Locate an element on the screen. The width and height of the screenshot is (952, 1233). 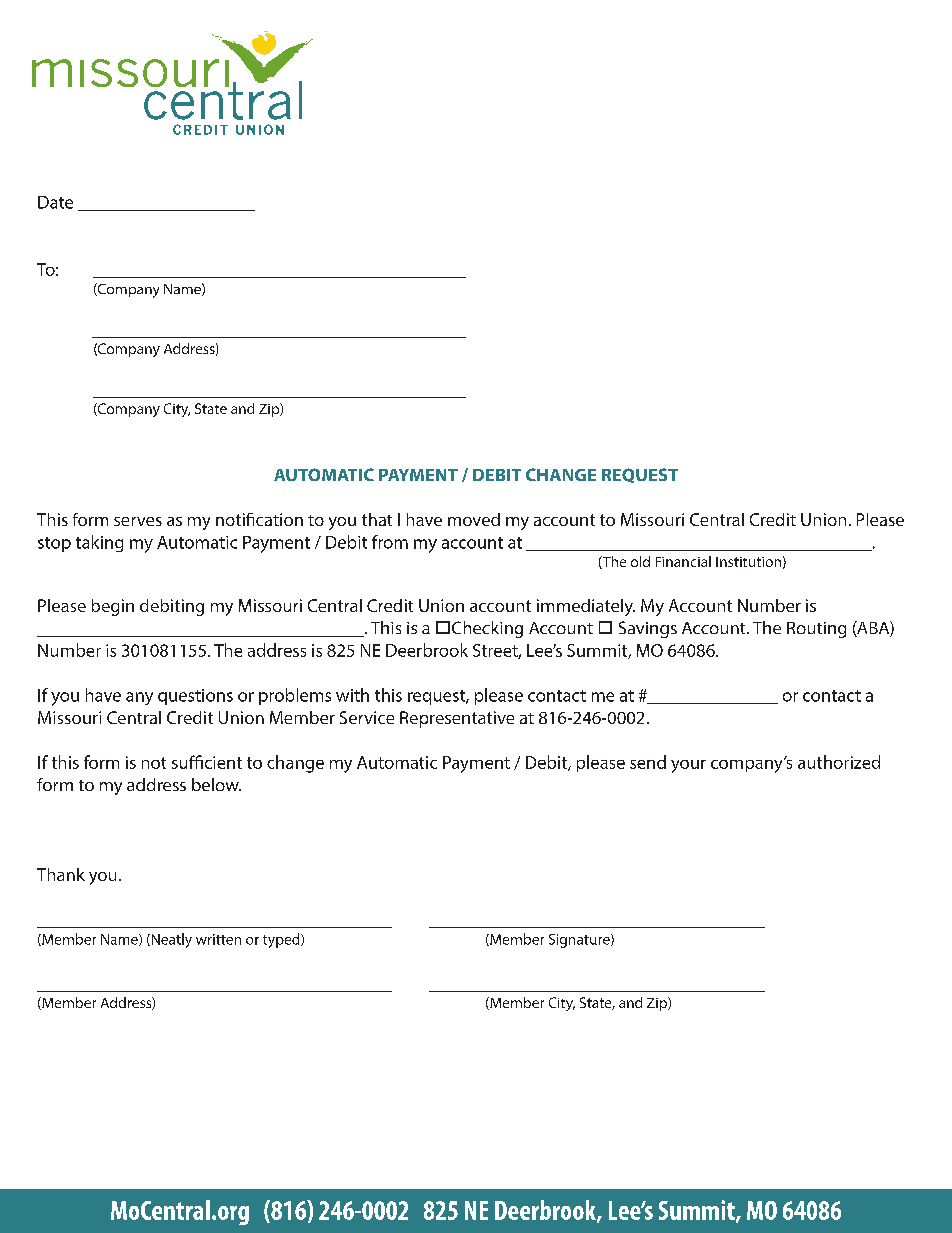
serves is located at coordinates (138, 521).
